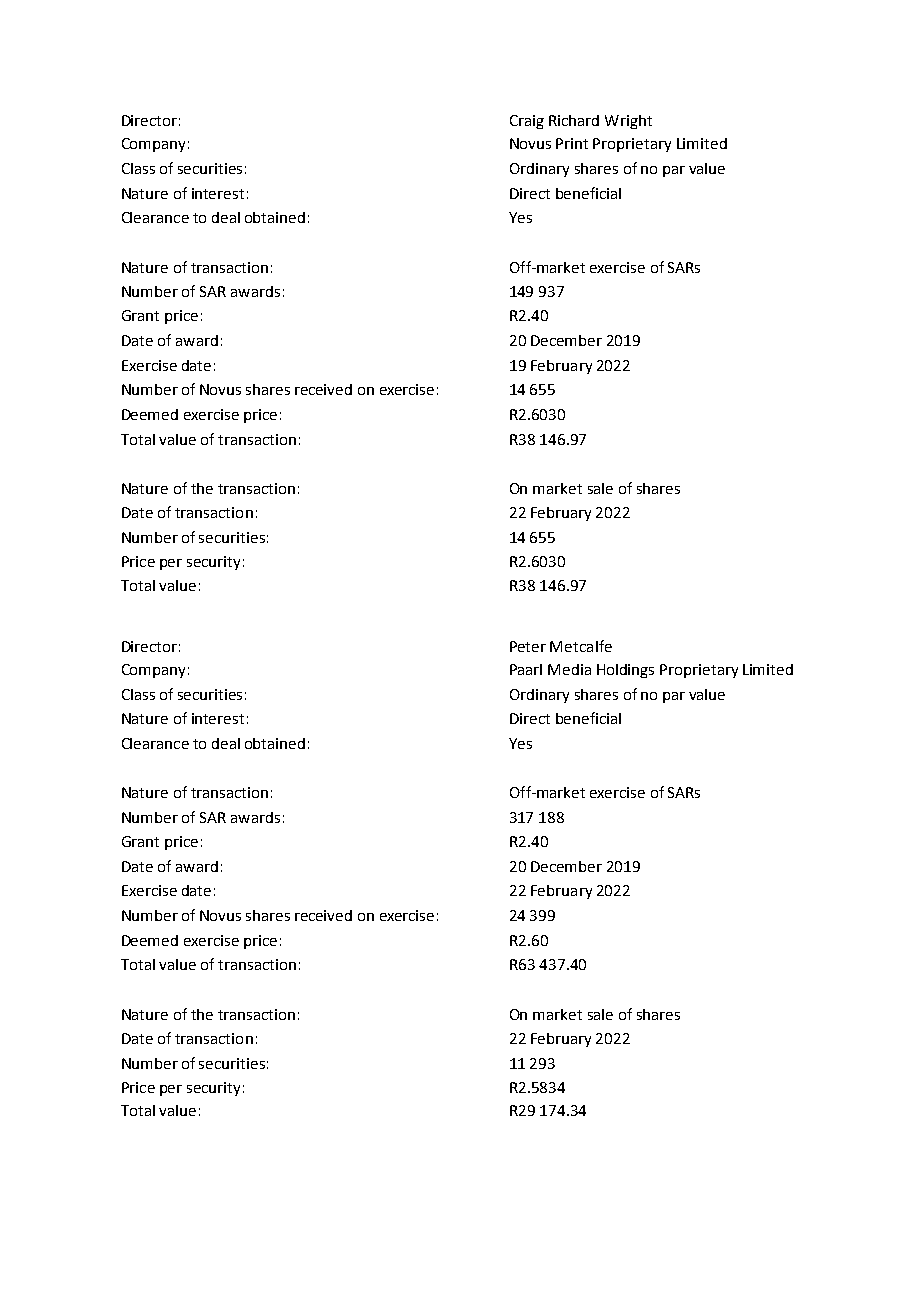 This screenshot has width=924, height=1308. I want to click on Print, so click(572, 143).
